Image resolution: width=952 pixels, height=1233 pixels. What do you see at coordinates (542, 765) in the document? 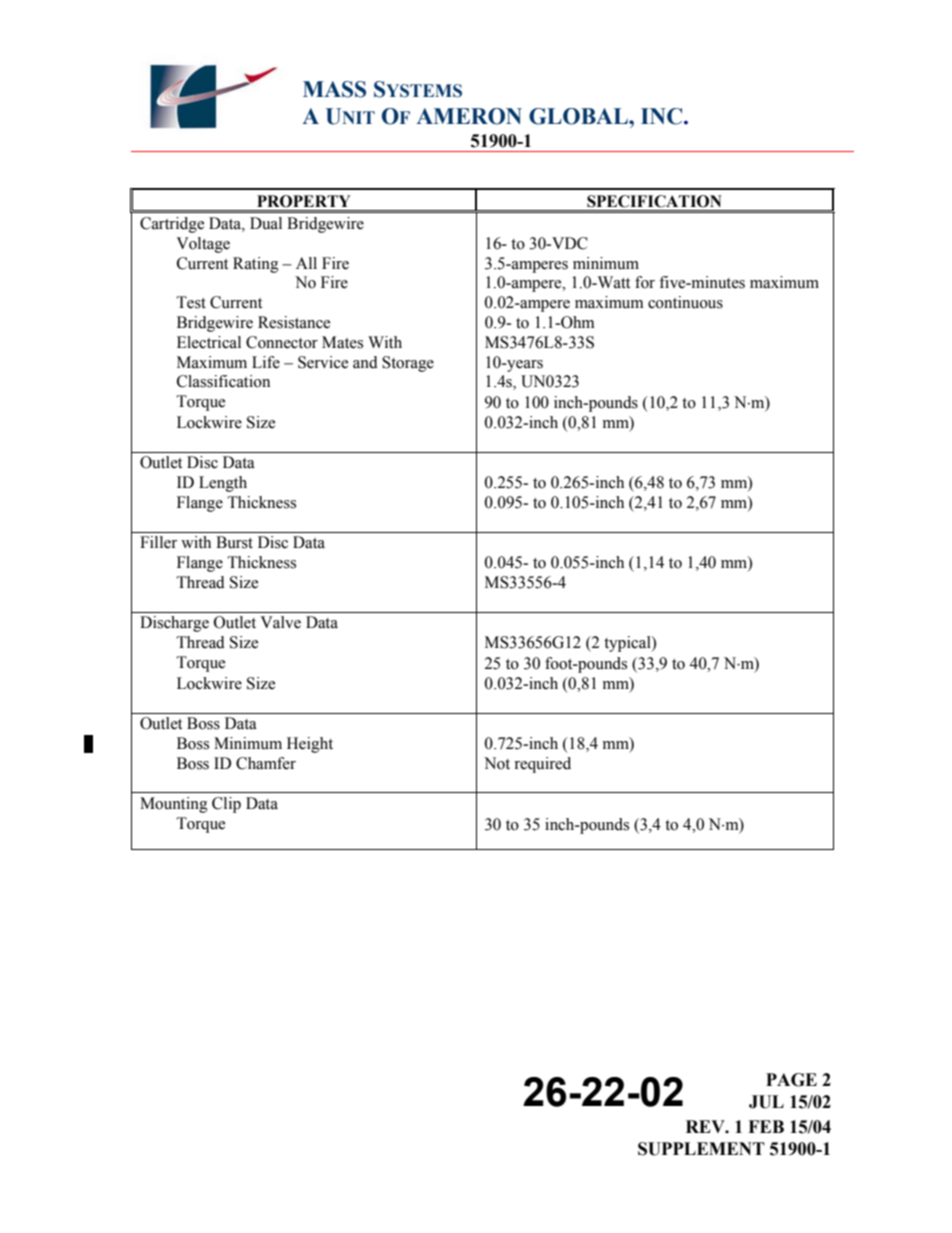
I see `required` at bounding box center [542, 765].
